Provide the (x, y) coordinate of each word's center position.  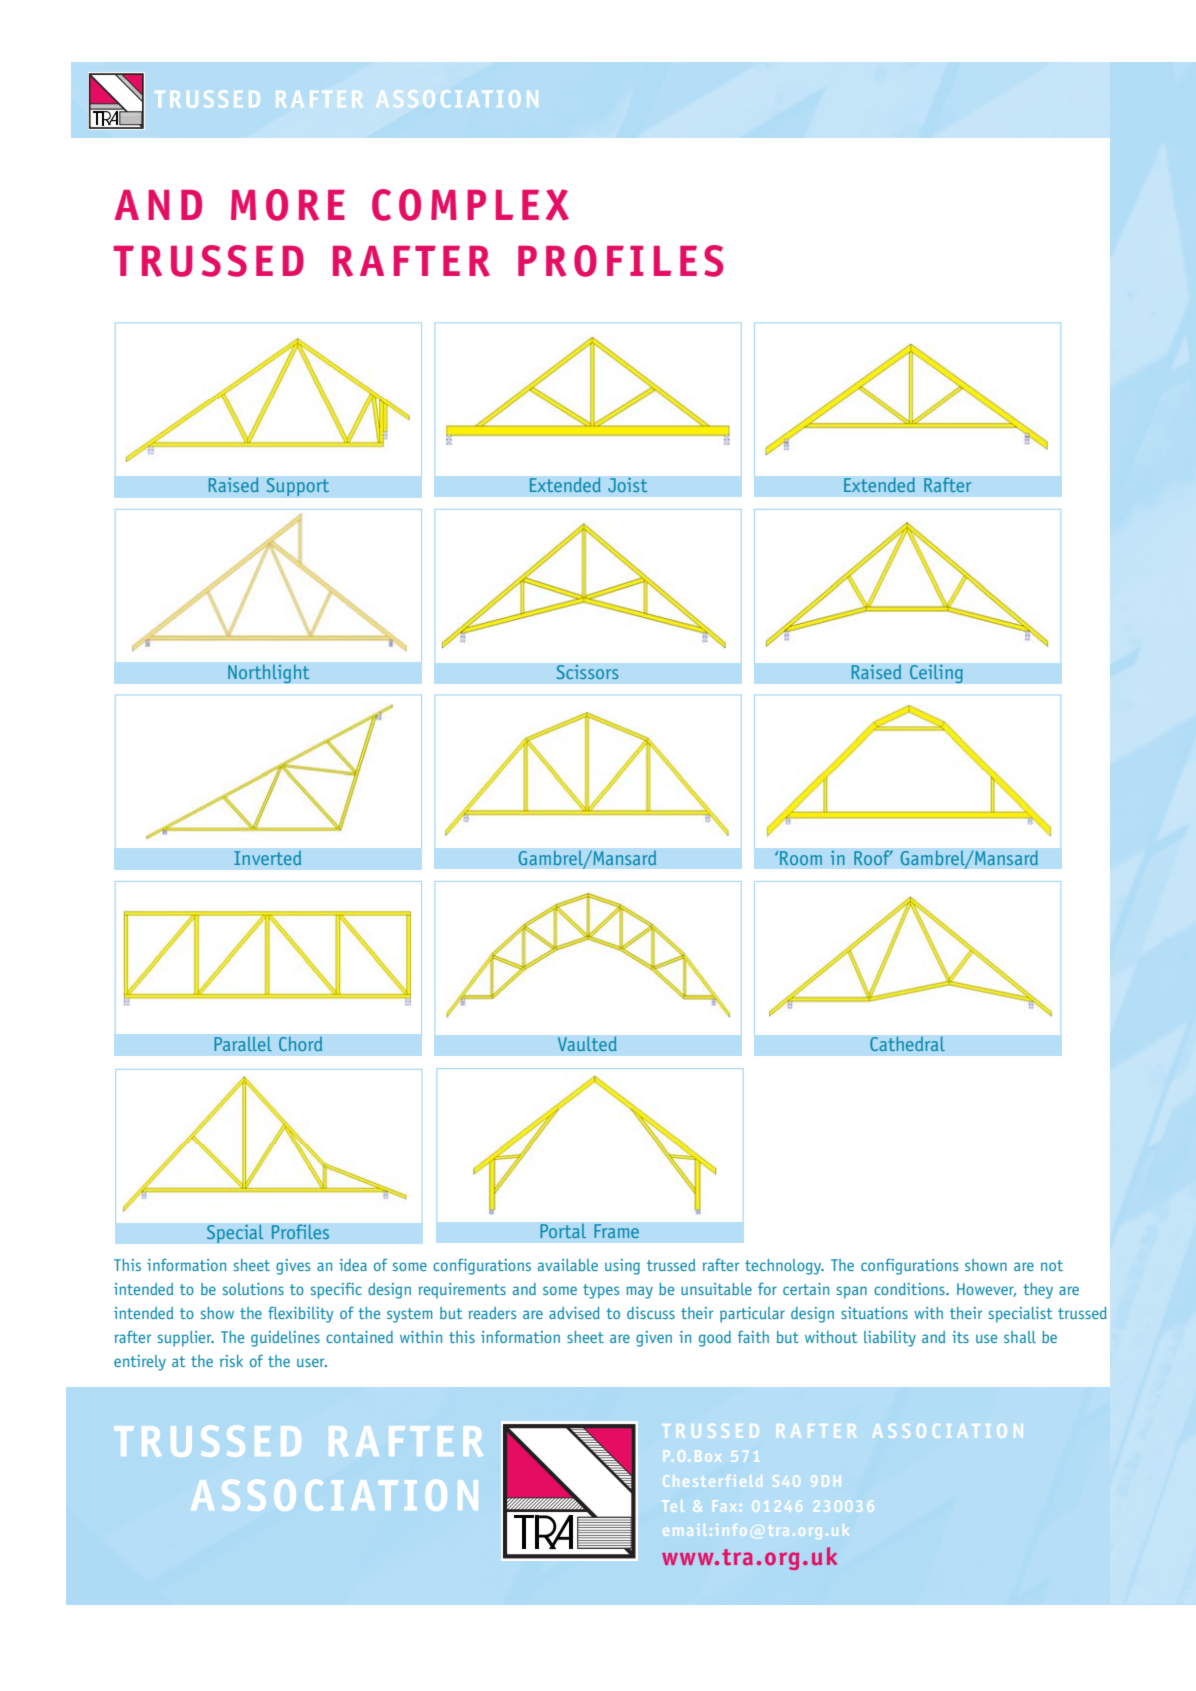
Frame (616, 1231)
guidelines (285, 1339)
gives (293, 1267)
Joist (628, 485)
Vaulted (587, 1044)
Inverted (267, 858)
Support (298, 487)
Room (801, 858)
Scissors (587, 672)
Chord (300, 1044)
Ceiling (936, 674)
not (1052, 1265)
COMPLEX (470, 205)
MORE (288, 205)
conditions (910, 1289)
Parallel (243, 1044)
